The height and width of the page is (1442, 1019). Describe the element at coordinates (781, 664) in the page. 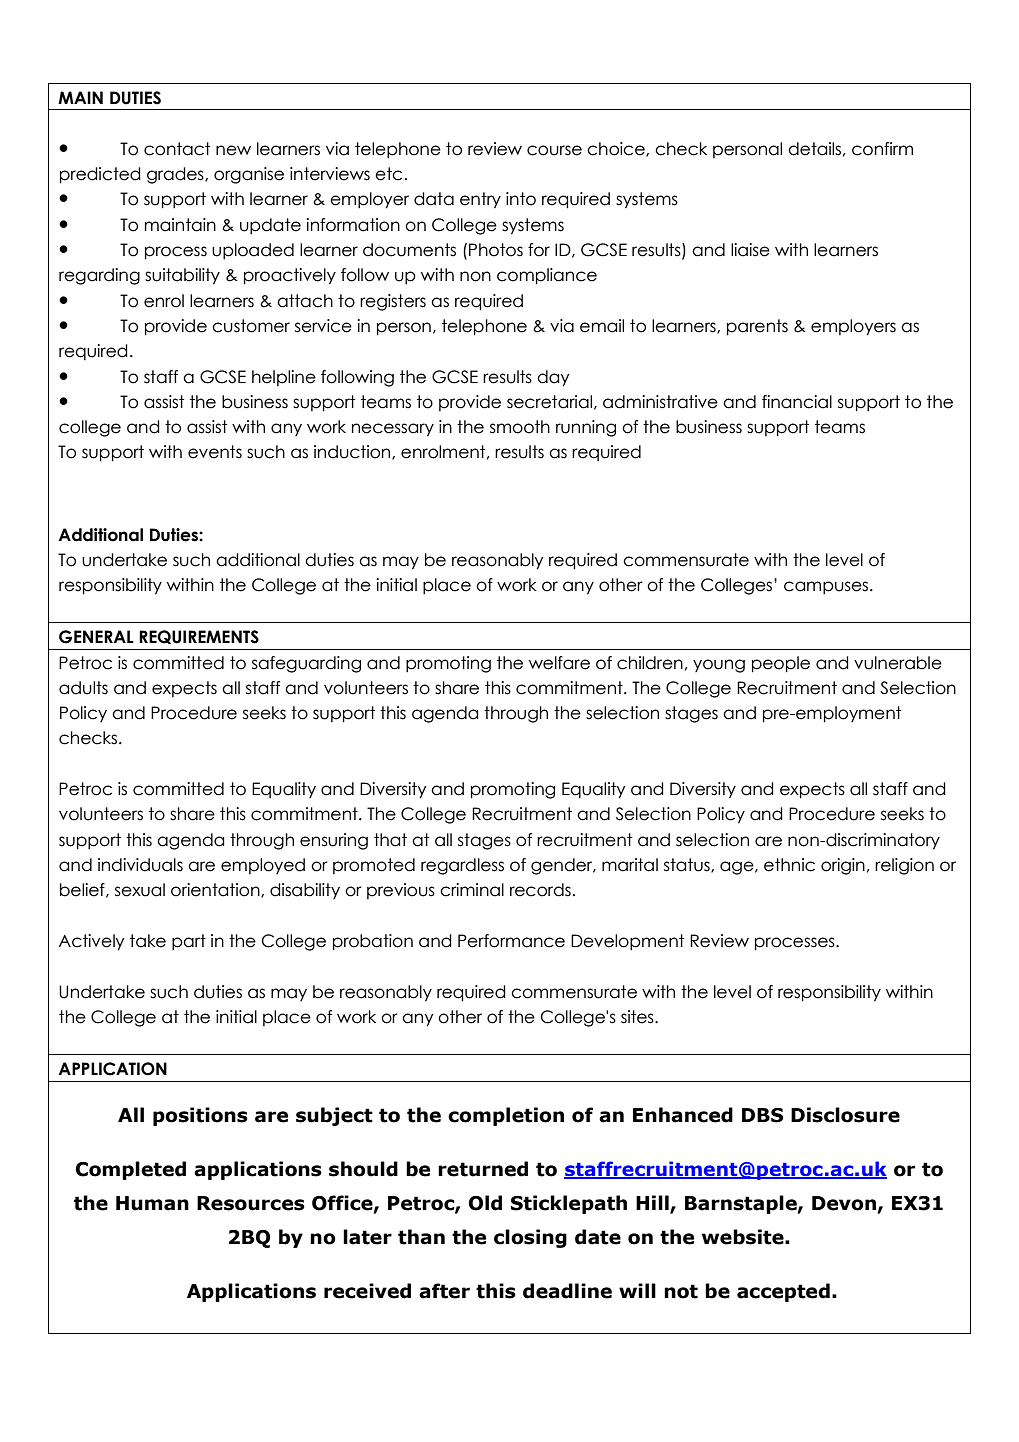

I see `people` at that location.
